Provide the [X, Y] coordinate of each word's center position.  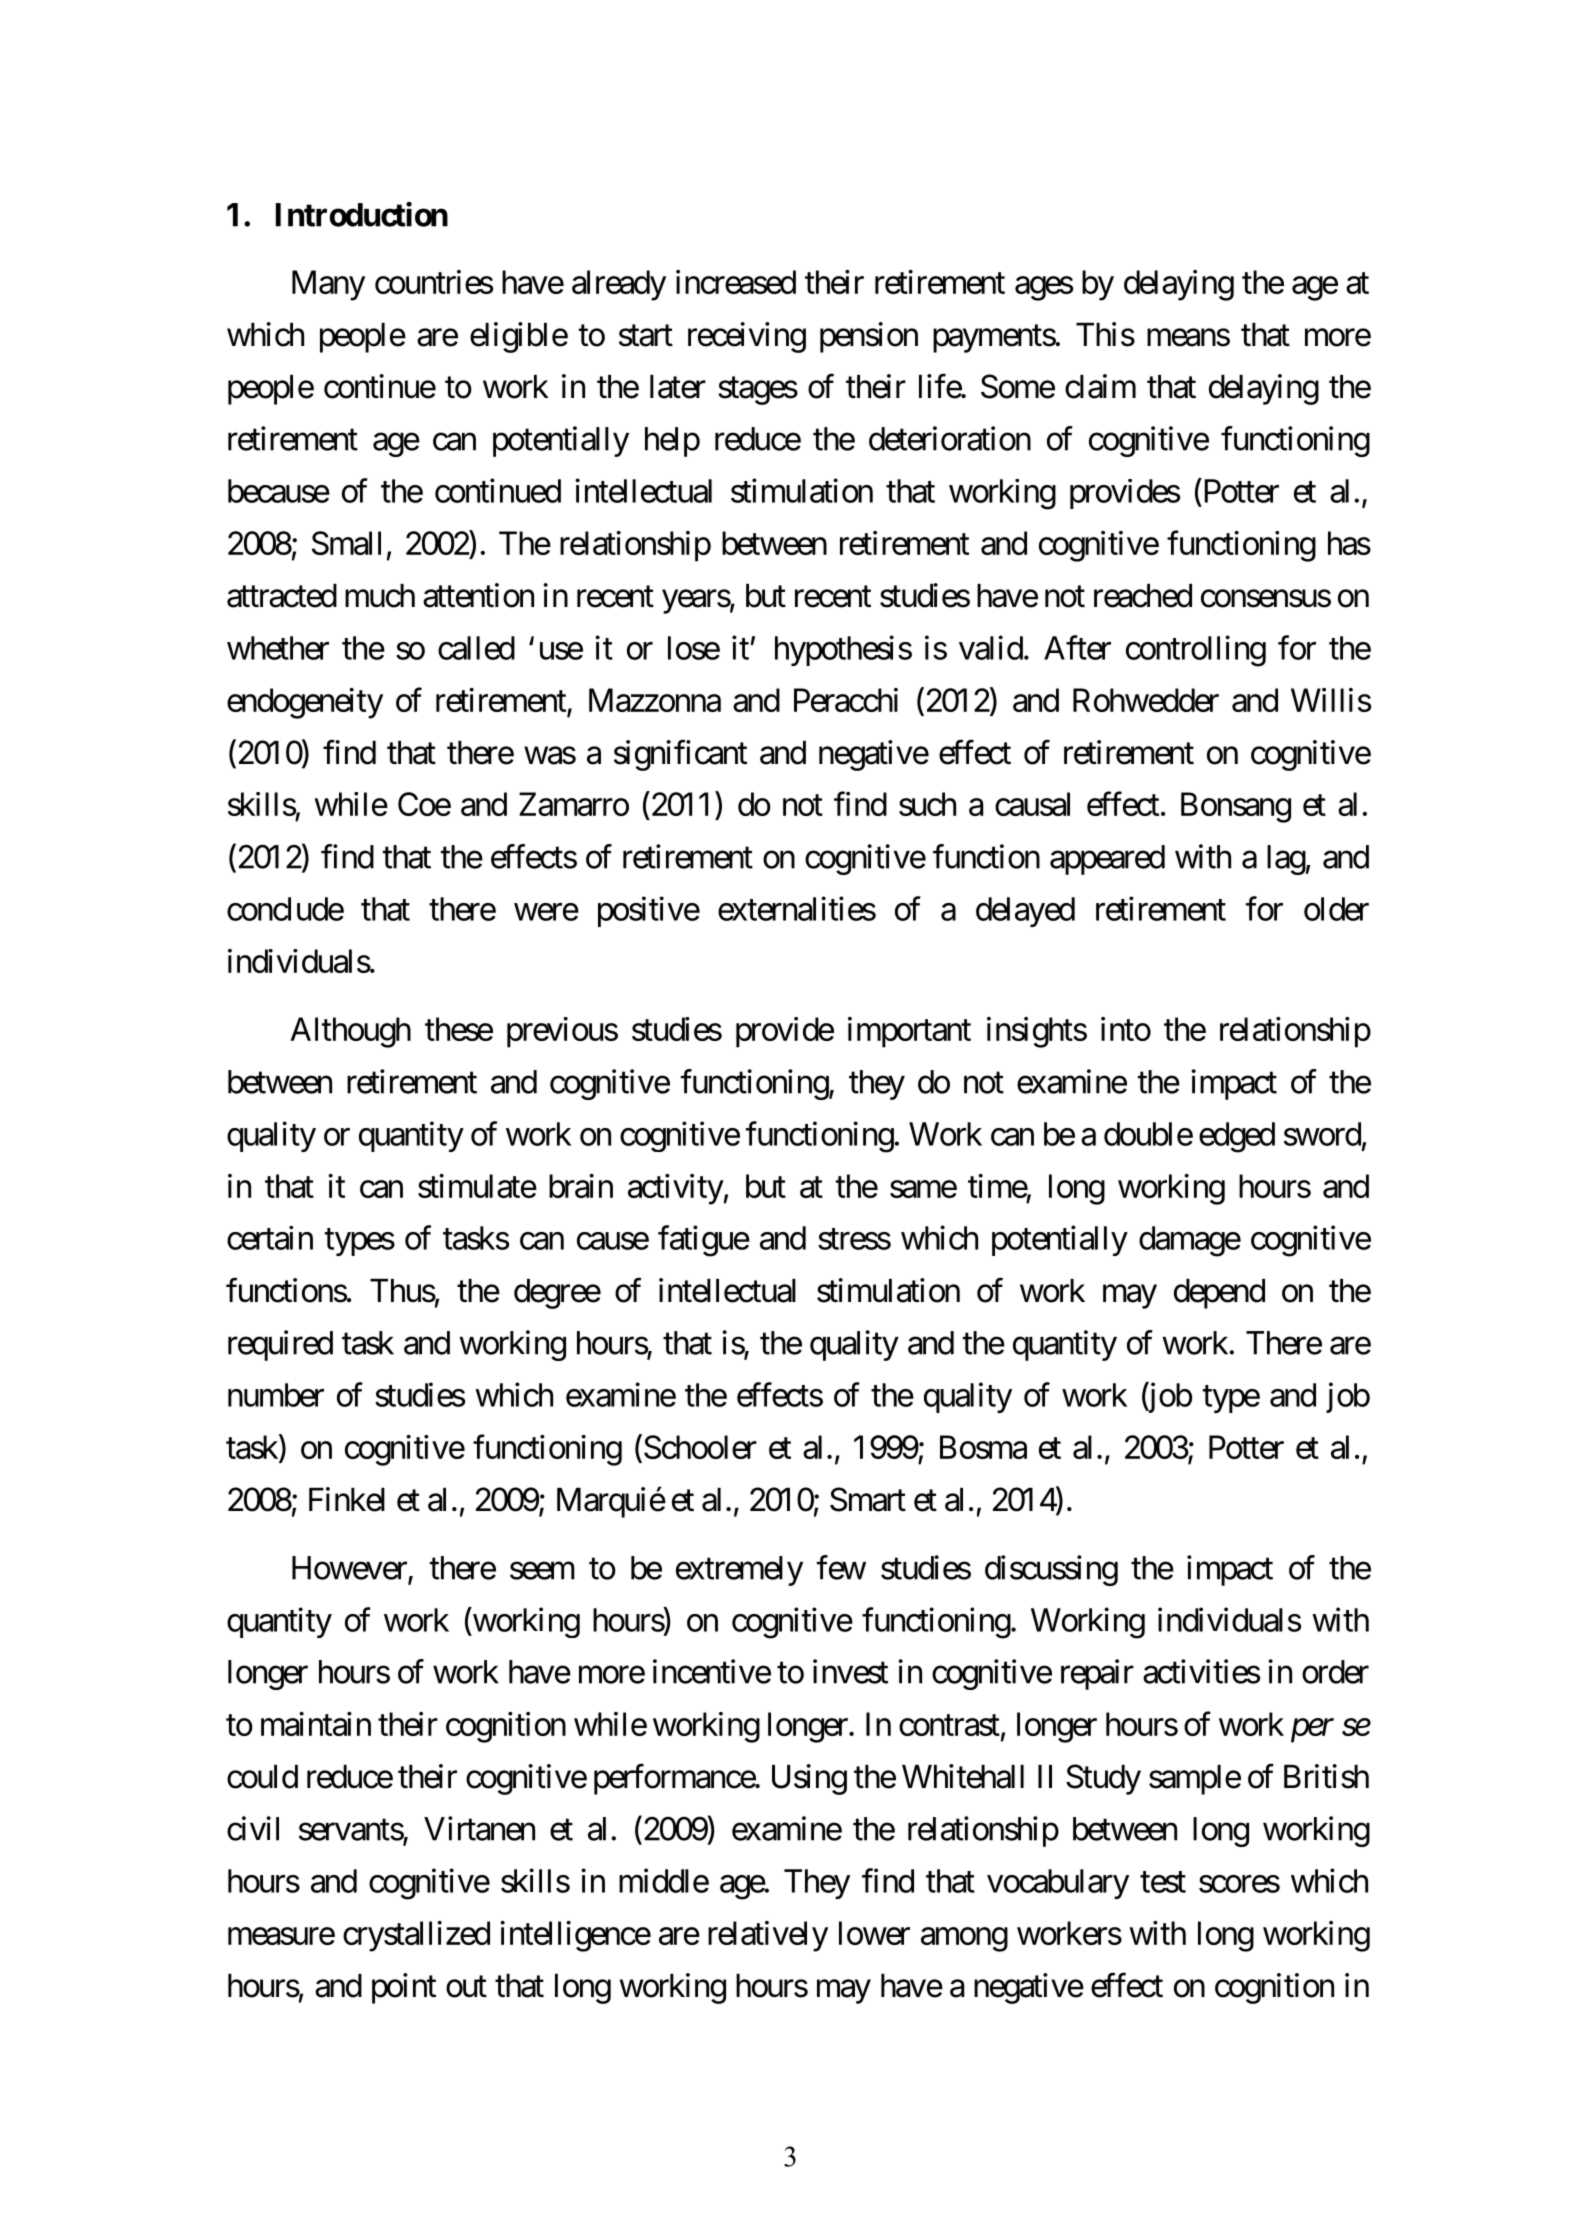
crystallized [416, 1936]
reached [1143, 596]
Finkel [347, 1499]
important [909, 1032]
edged [1237, 1137]
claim [1100, 386]
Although [350, 1032]
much [380, 596]
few [841, 1567]
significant [680, 755]
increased [736, 282]
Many [328, 285]
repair [1097, 1674]
